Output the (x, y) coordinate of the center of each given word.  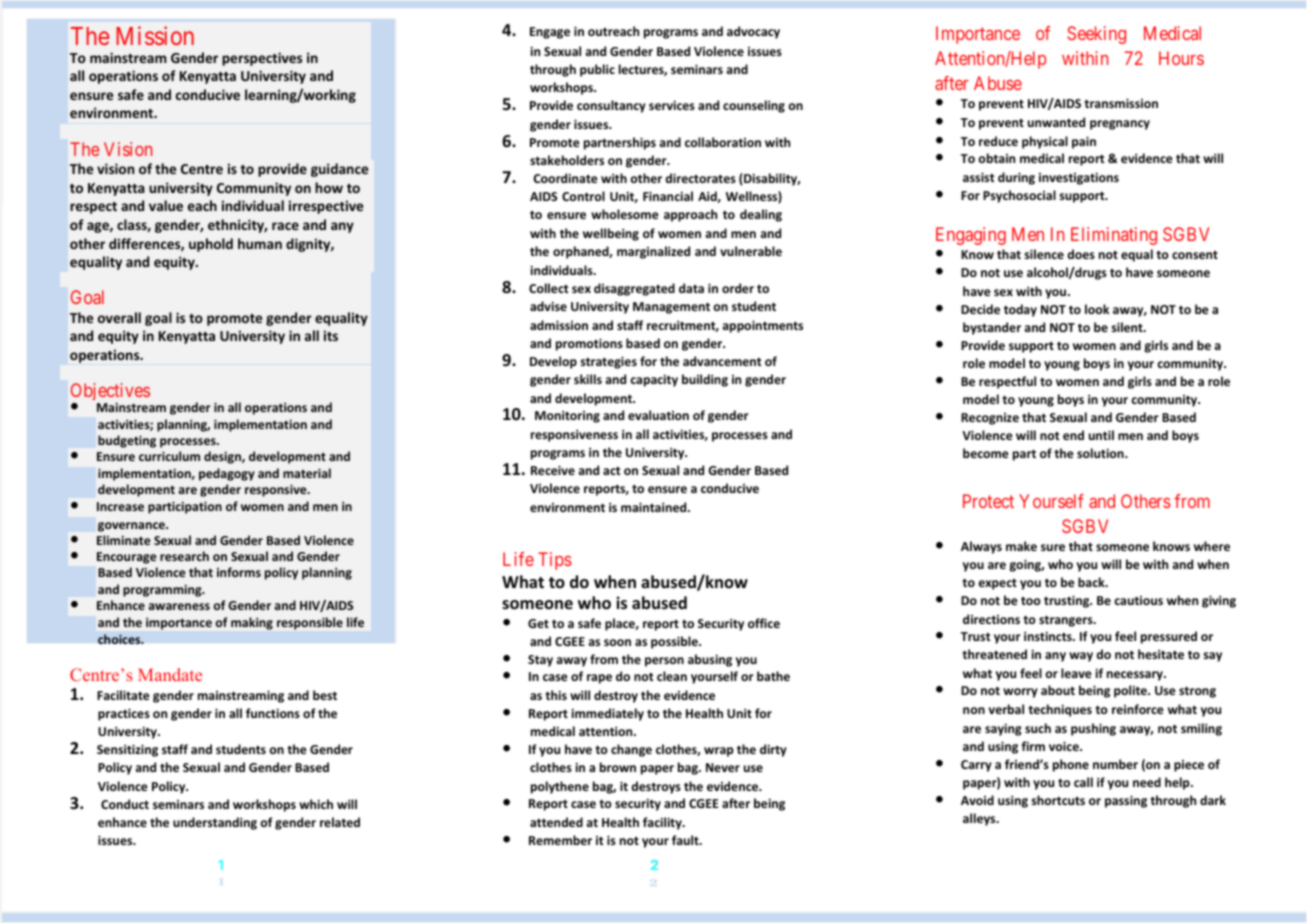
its (331, 335)
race (285, 226)
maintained (655, 507)
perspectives (262, 59)
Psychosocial (1019, 196)
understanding (215, 823)
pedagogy (227, 474)
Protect (988, 501)
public (597, 70)
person (664, 662)
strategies (609, 362)
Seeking (1096, 35)
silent (1128, 327)
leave (1076, 673)
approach (690, 215)
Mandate (170, 674)
